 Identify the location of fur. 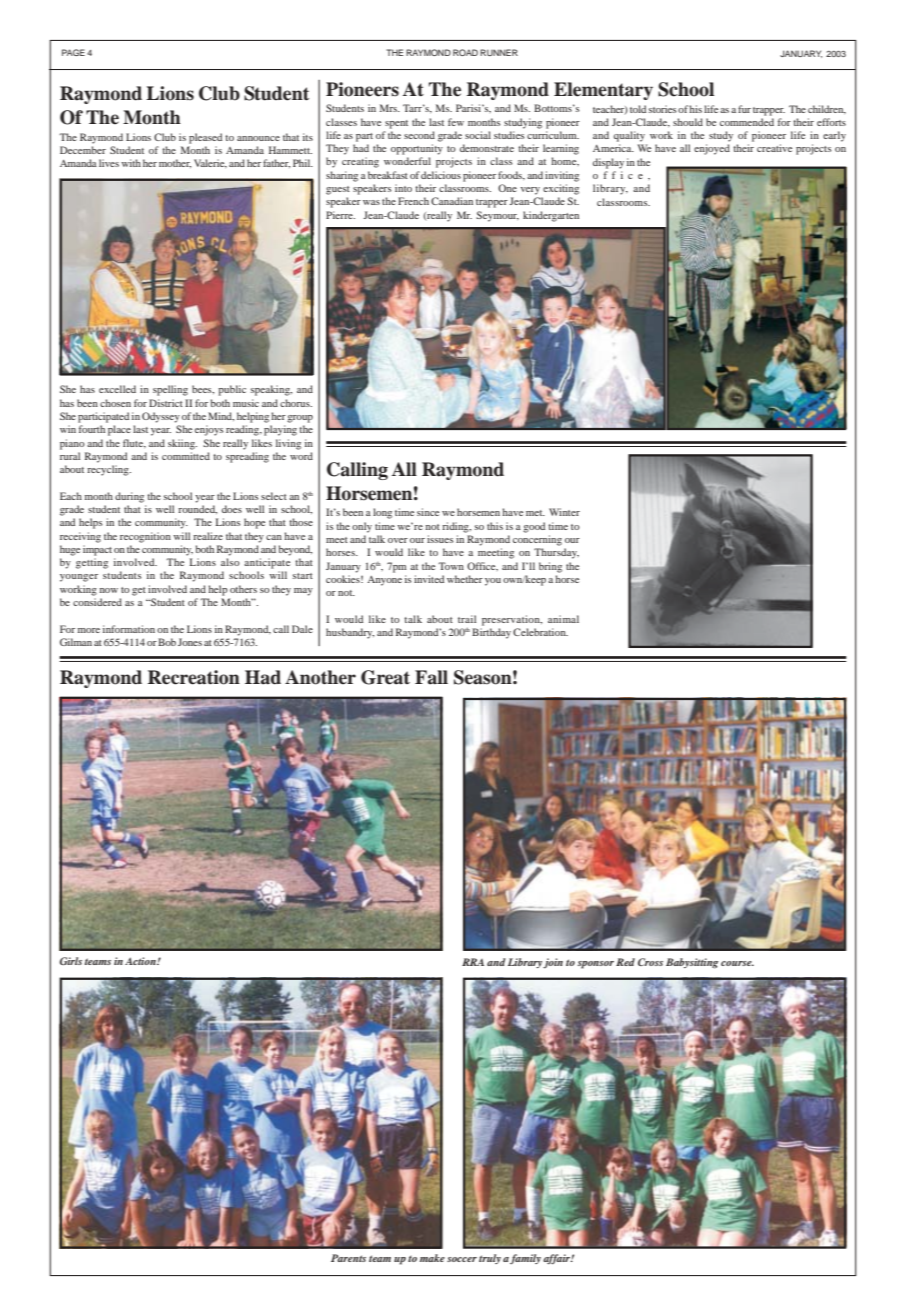
(744, 109).
